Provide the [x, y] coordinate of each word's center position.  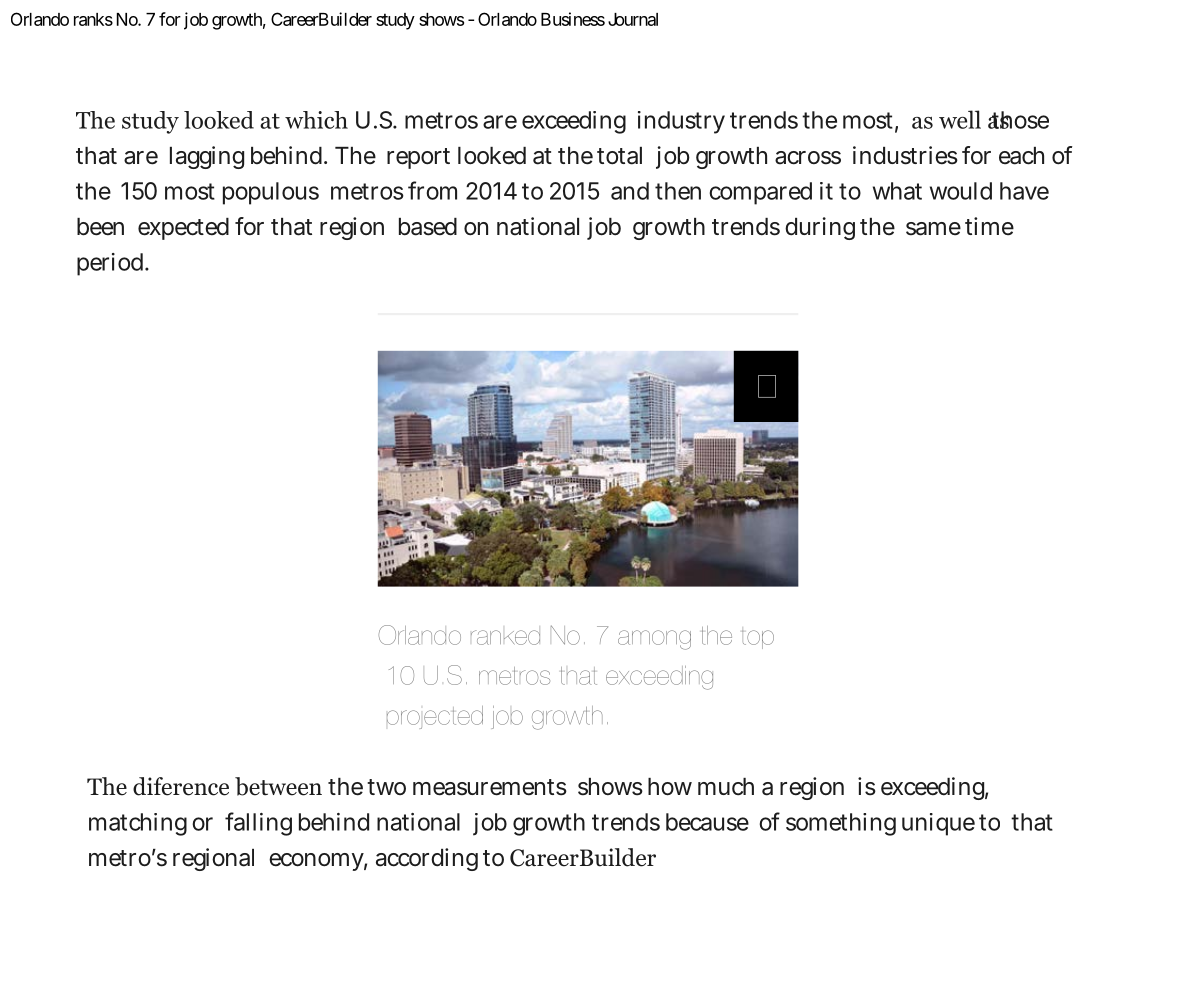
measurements [490, 787]
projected [435, 717]
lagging [207, 157]
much [726, 787]
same [933, 229]
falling [258, 824]
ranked [505, 637]
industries [905, 155]
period [112, 264]
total [619, 156]
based [428, 227]
